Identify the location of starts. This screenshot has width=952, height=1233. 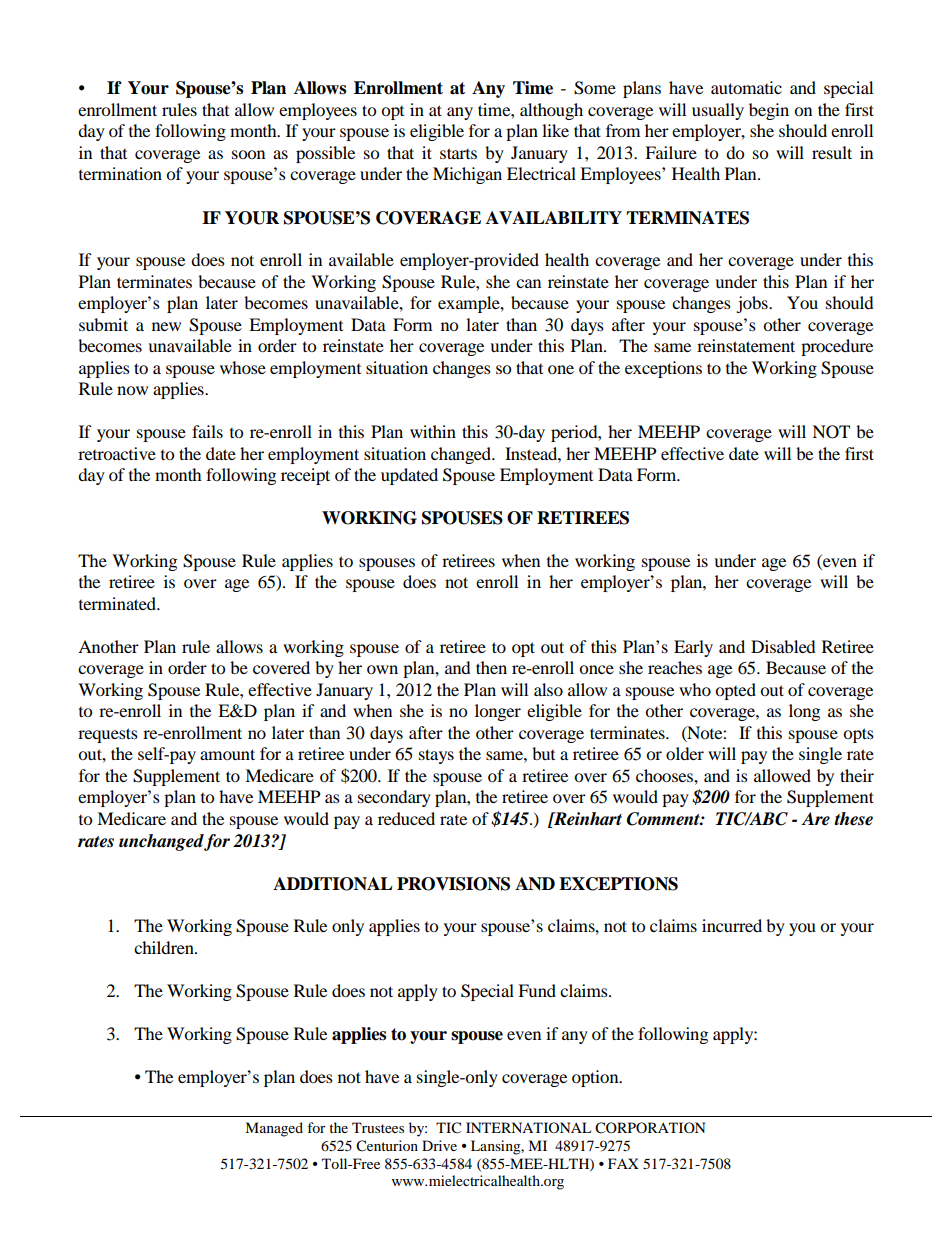
(458, 153).
